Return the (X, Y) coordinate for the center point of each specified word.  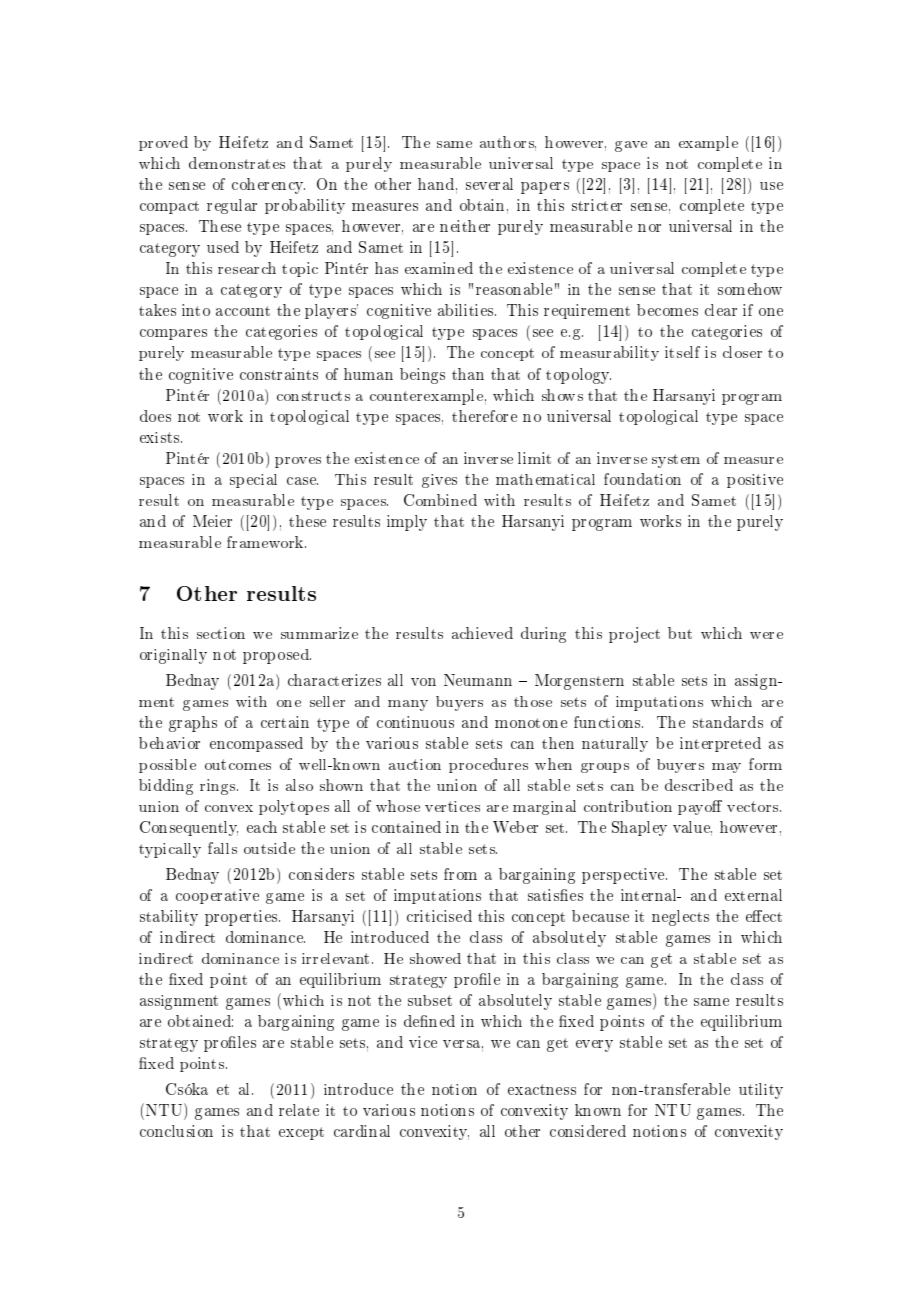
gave (631, 146)
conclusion (176, 1131)
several (489, 184)
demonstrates (237, 163)
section (221, 633)
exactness (542, 1089)
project (634, 635)
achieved (482, 633)
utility (761, 1091)
